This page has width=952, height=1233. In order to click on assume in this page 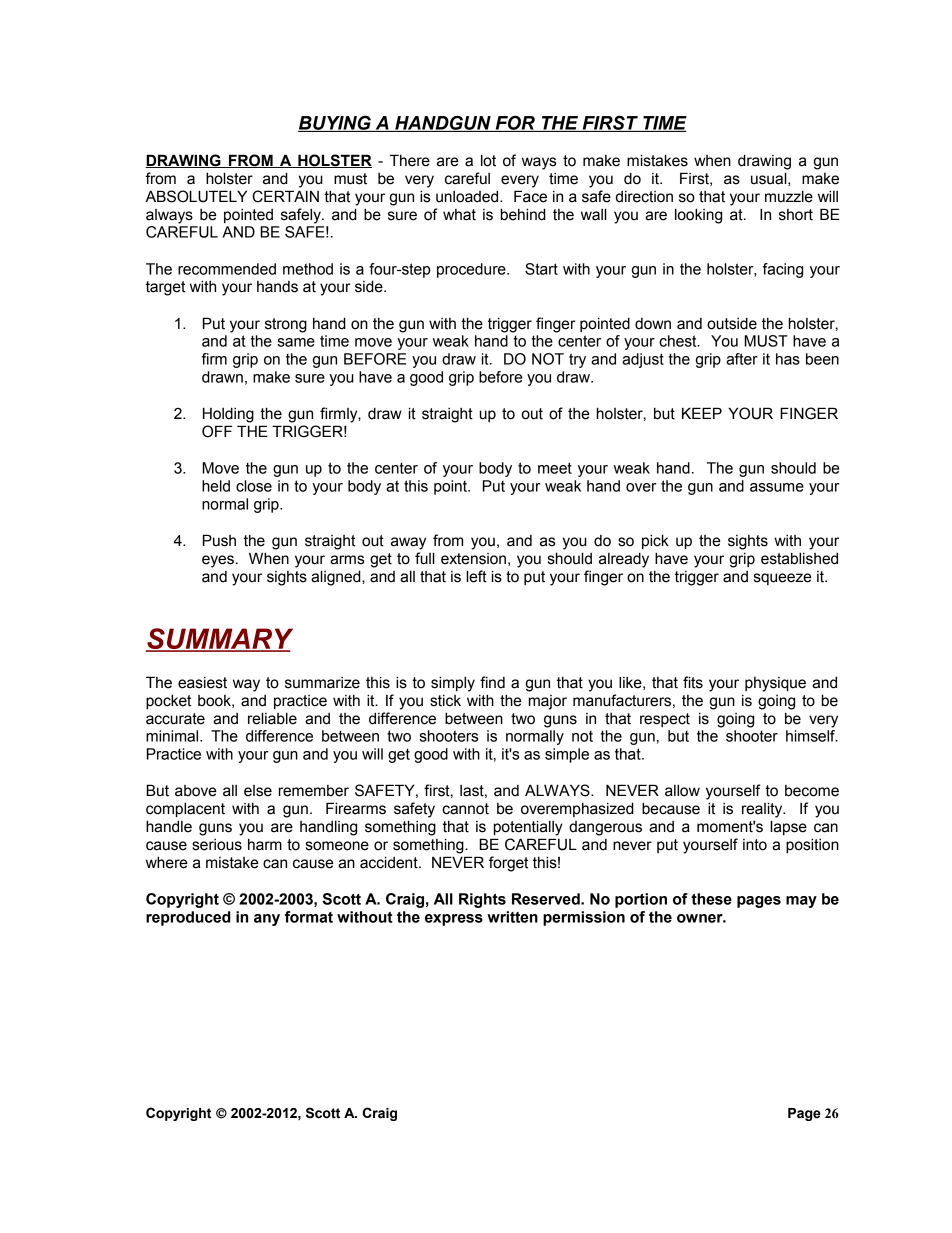, I will do `click(777, 487)`.
